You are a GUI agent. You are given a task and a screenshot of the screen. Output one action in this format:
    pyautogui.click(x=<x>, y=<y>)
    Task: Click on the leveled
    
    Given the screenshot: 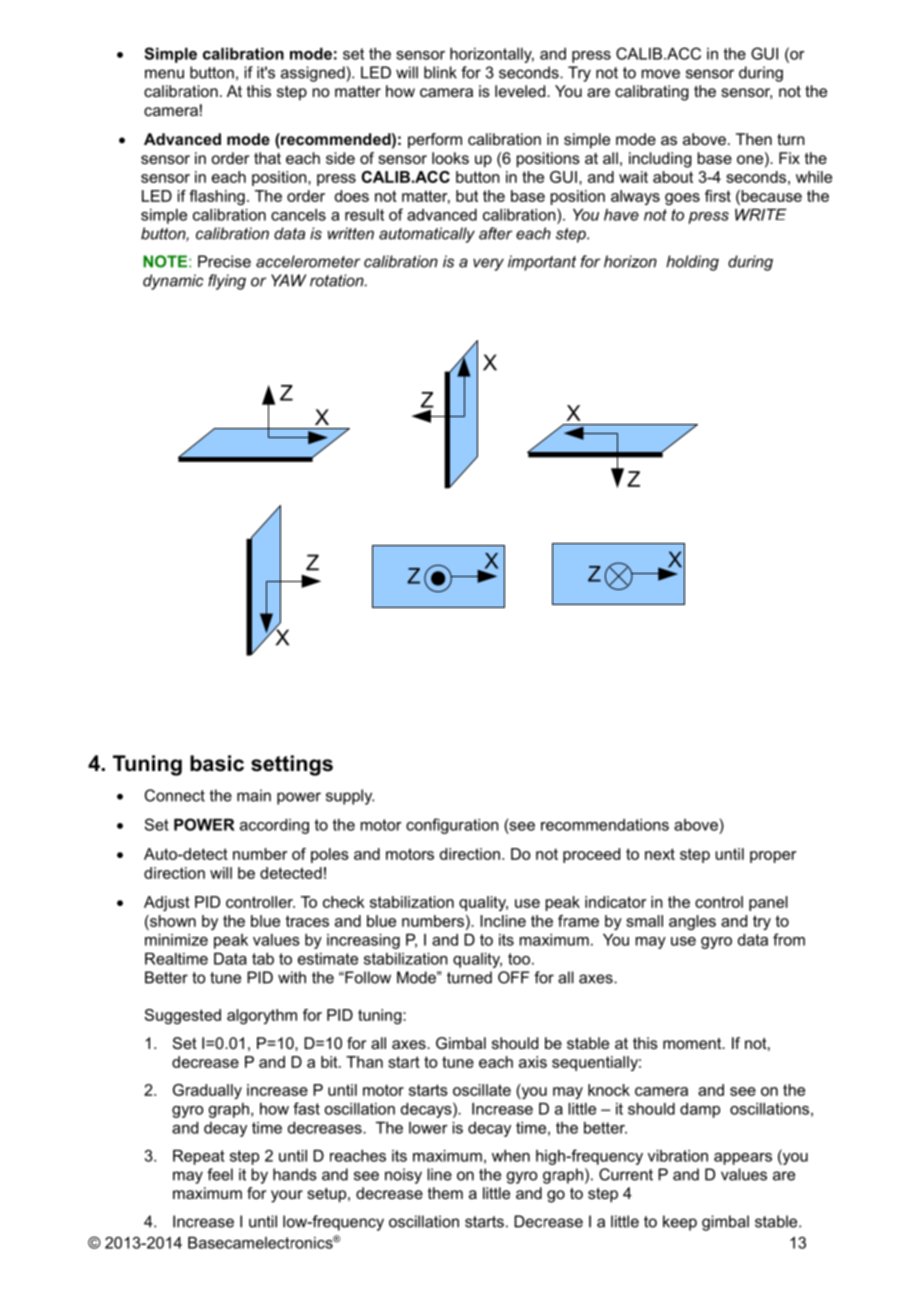 What is the action you would take?
    pyautogui.click(x=521, y=91)
